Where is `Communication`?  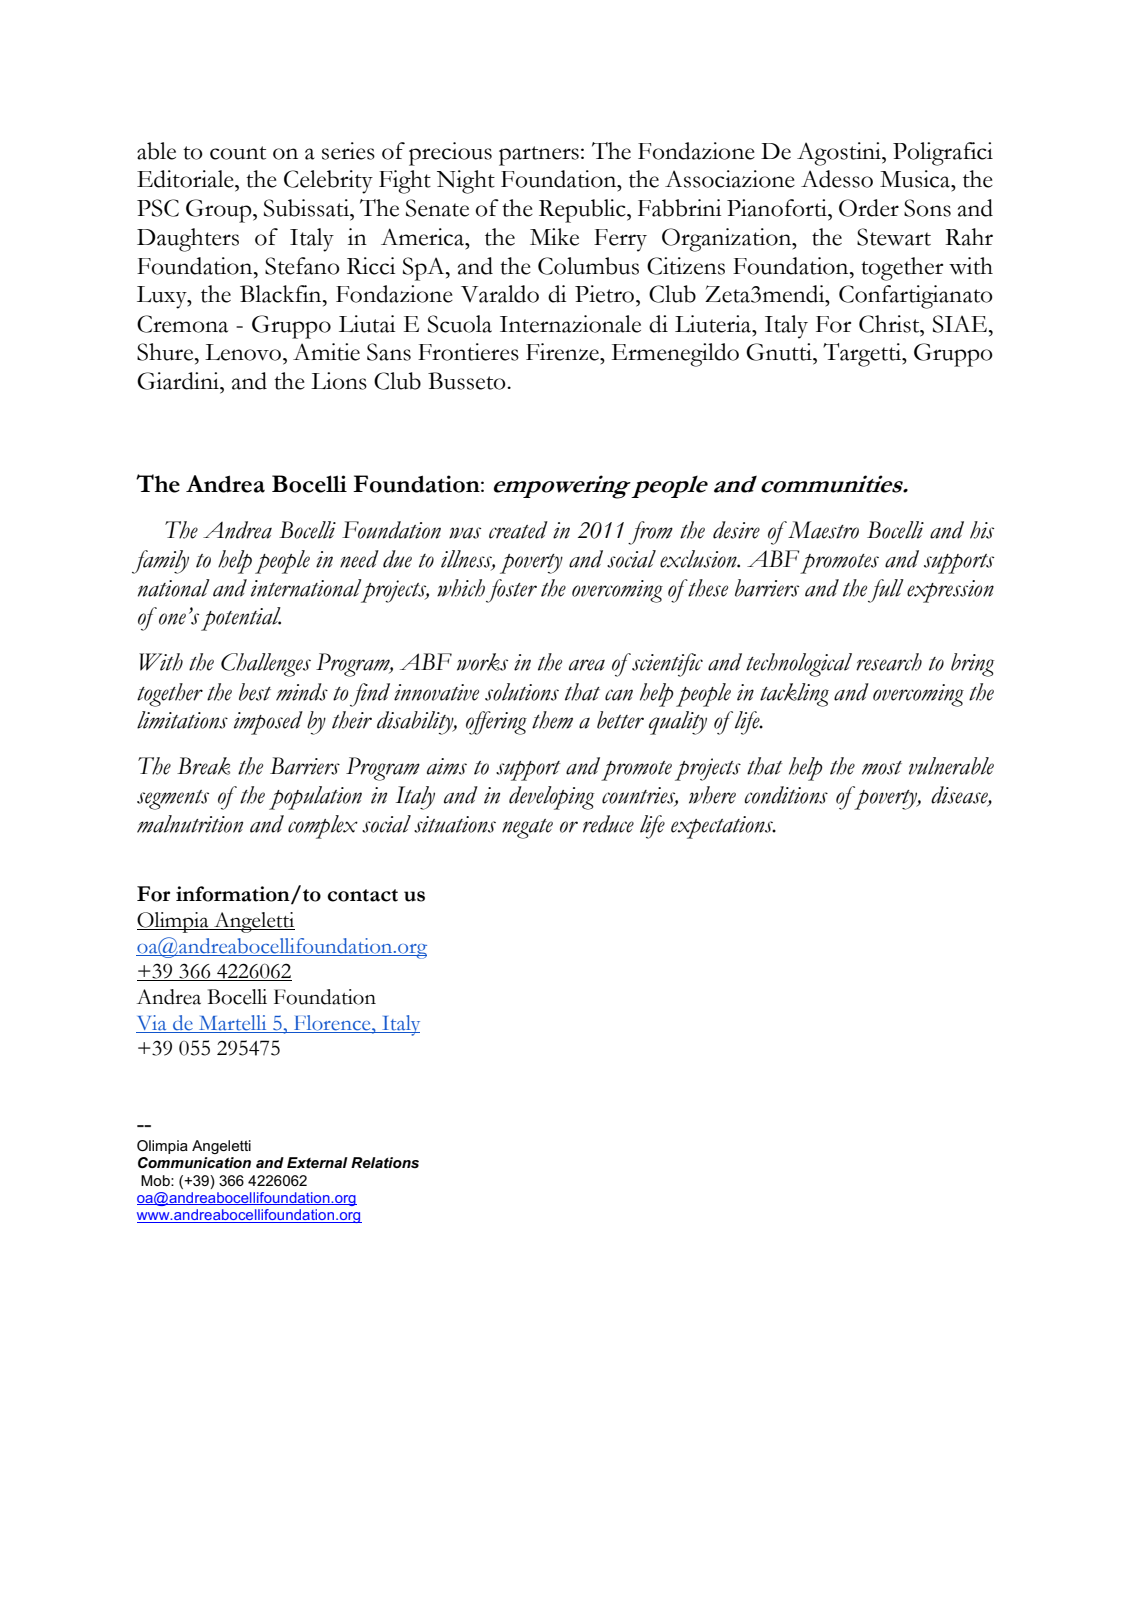
Communication is located at coordinates (194, 1162).
